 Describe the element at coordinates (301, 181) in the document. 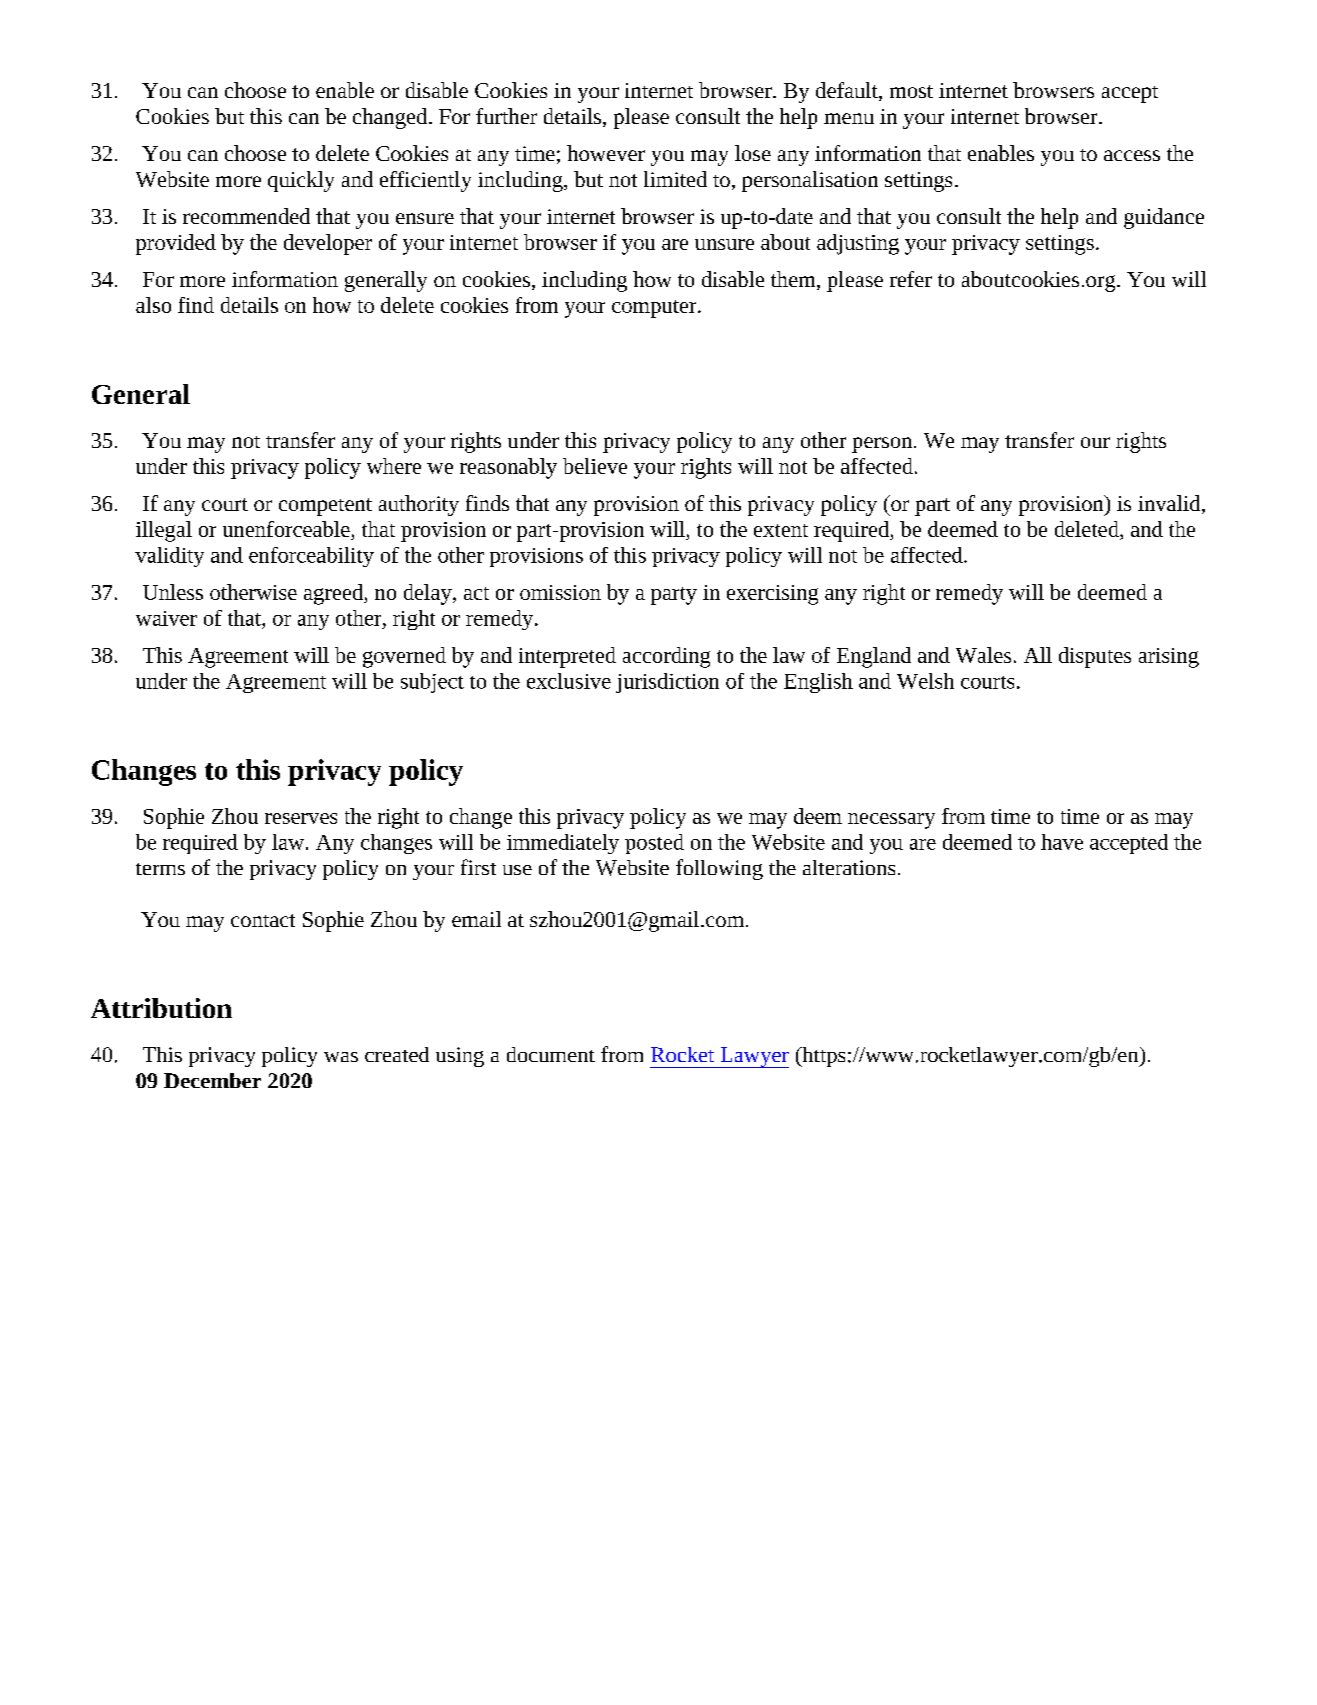

I see `quickly` at that location.
